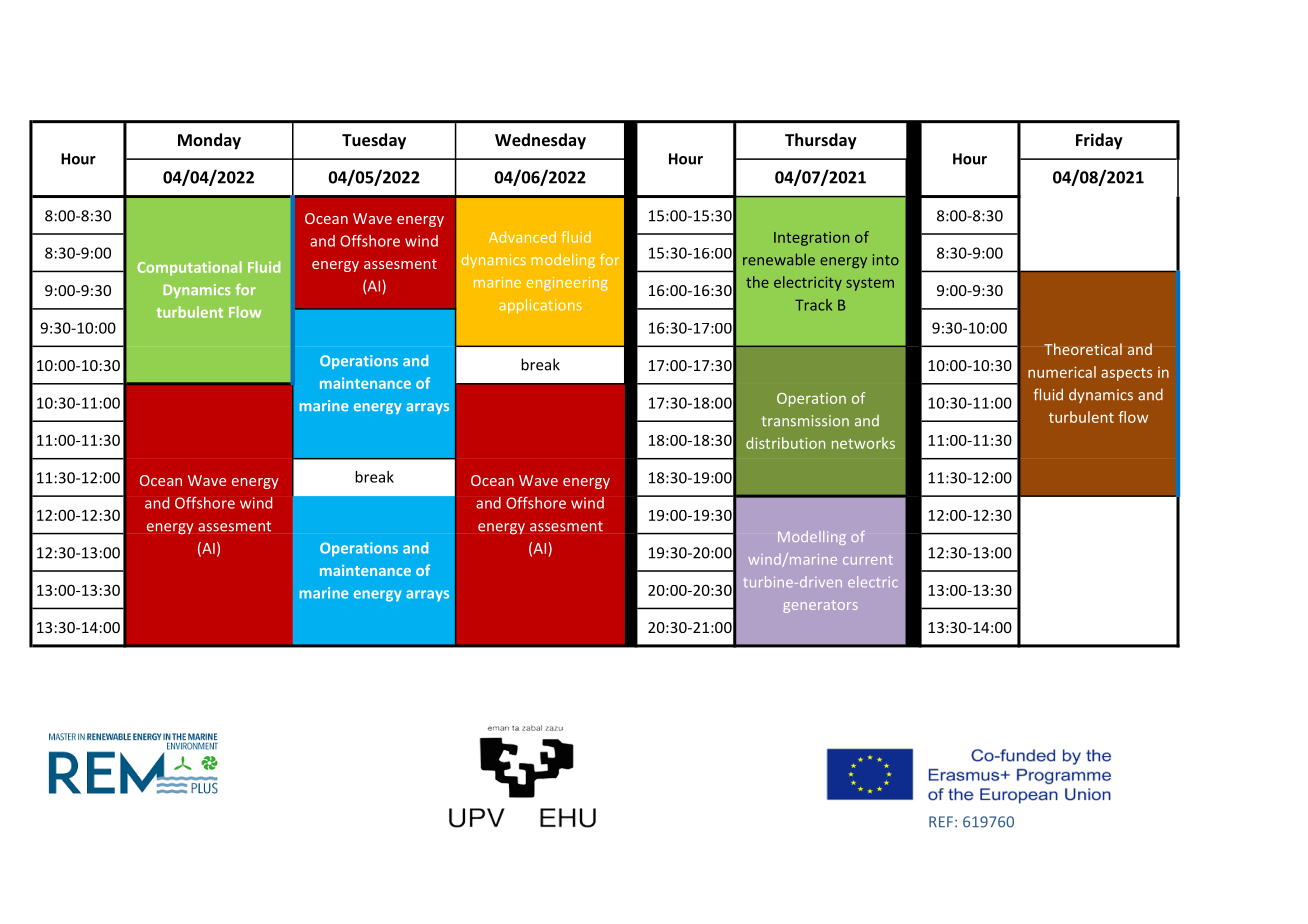 This image has width=1308, height=924. What do you see at coordinates (868, 560) in the image?
I see `current` at bounding box center [868, 560].
